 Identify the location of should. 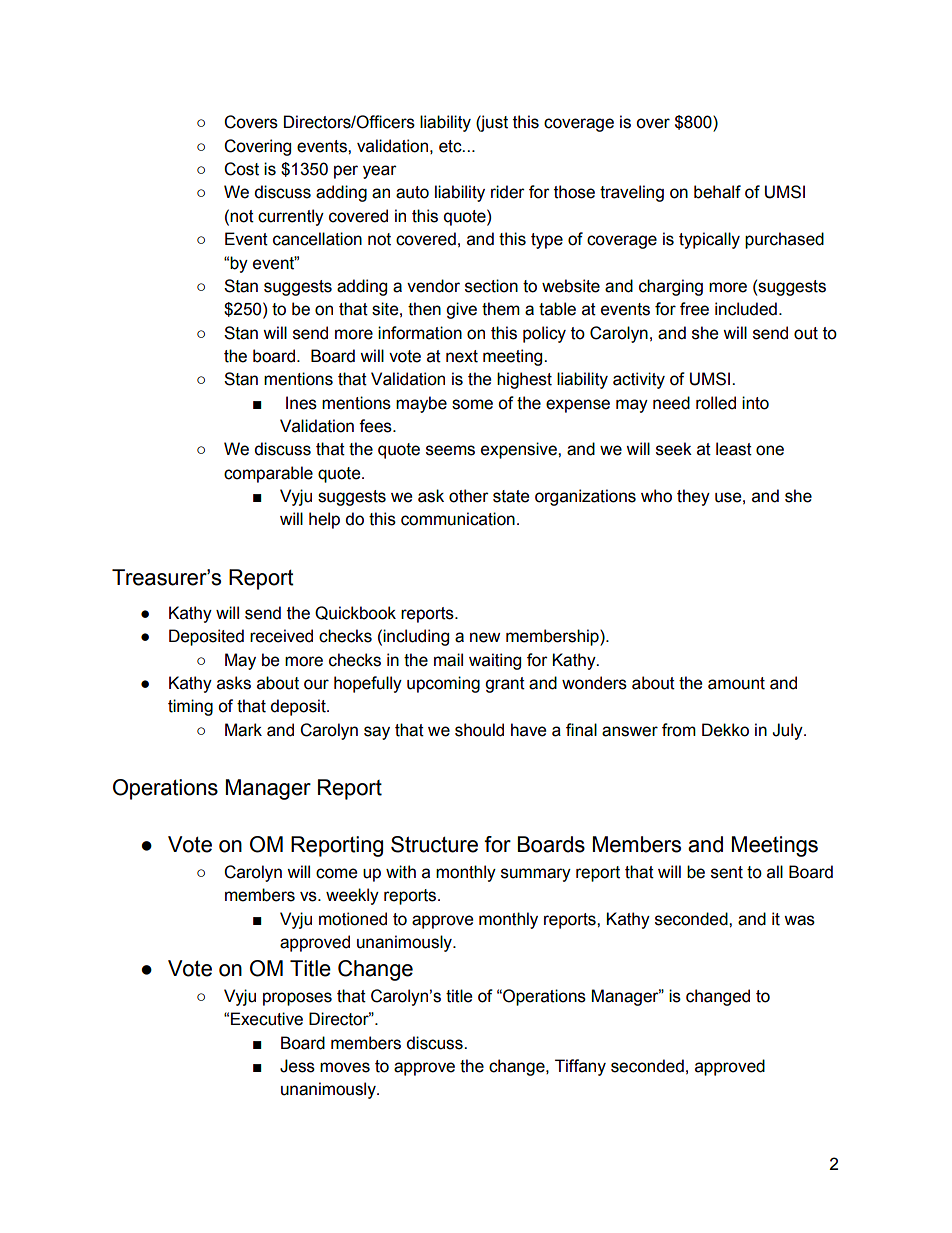
(479, 730).
